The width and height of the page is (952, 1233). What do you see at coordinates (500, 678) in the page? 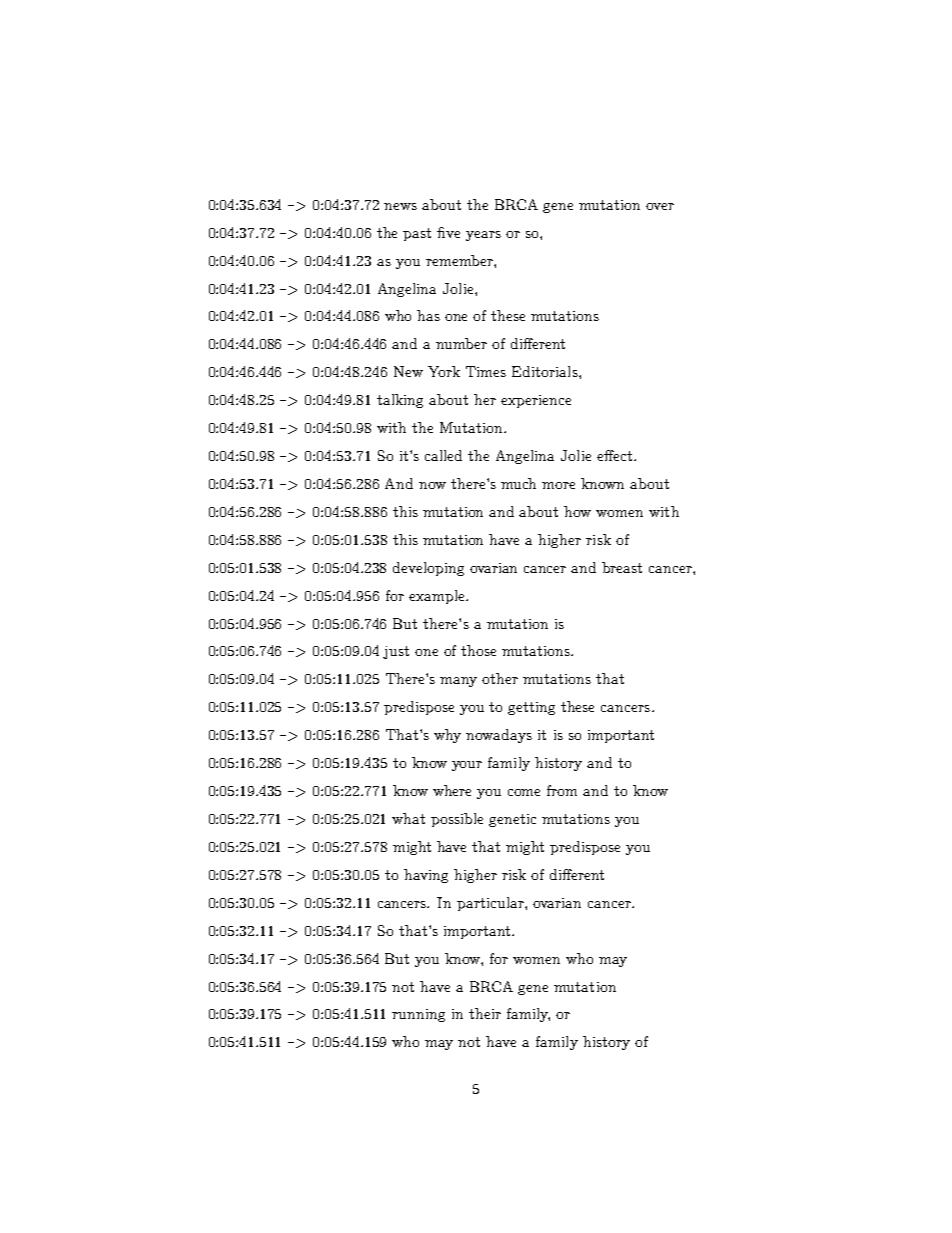
I see `other` at bounding box center [500, 678].
